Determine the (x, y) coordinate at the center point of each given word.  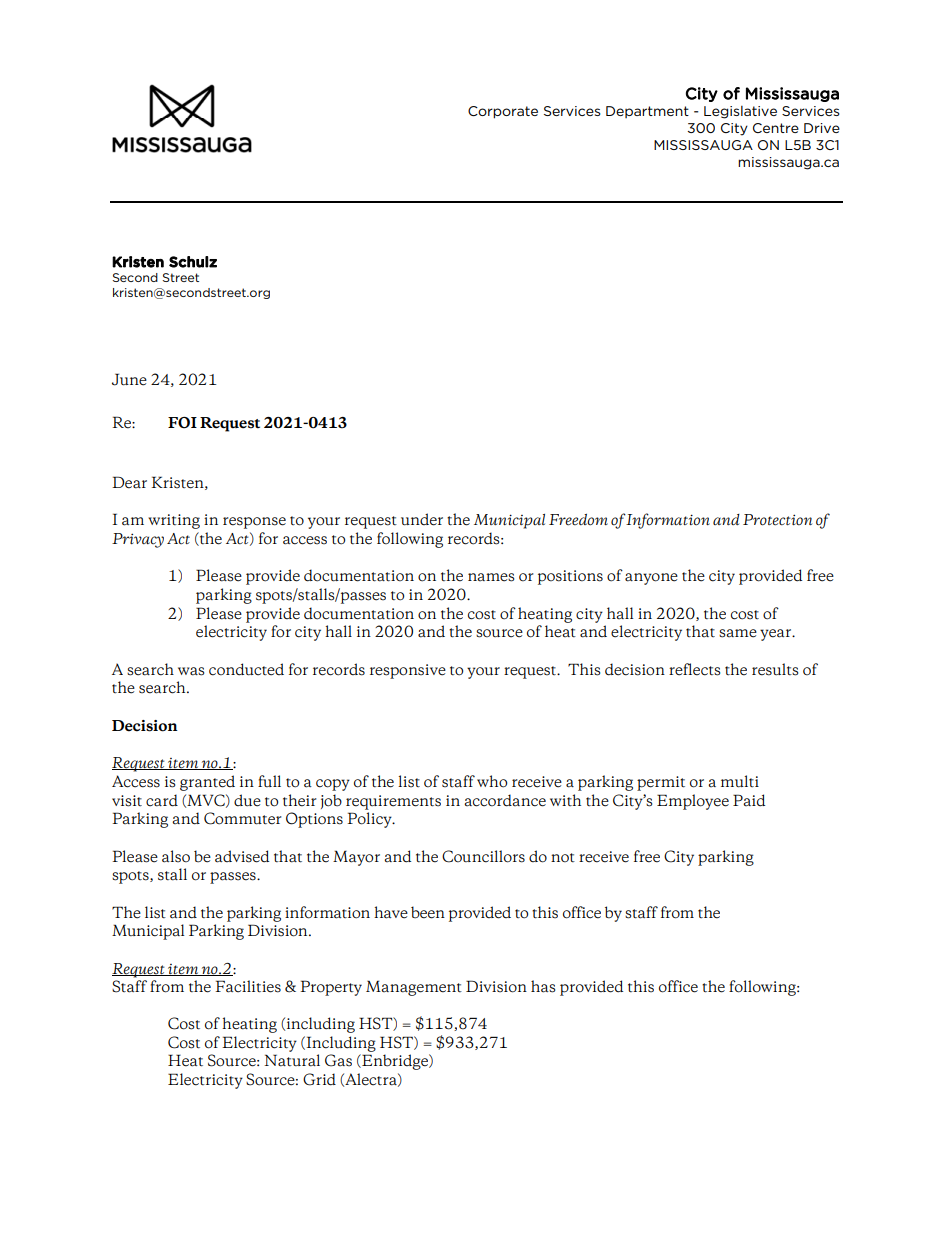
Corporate (503, 112)
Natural (292, 1060)
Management (414, 988)
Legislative (740, 112)
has (543, 986)
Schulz (193, 262)
